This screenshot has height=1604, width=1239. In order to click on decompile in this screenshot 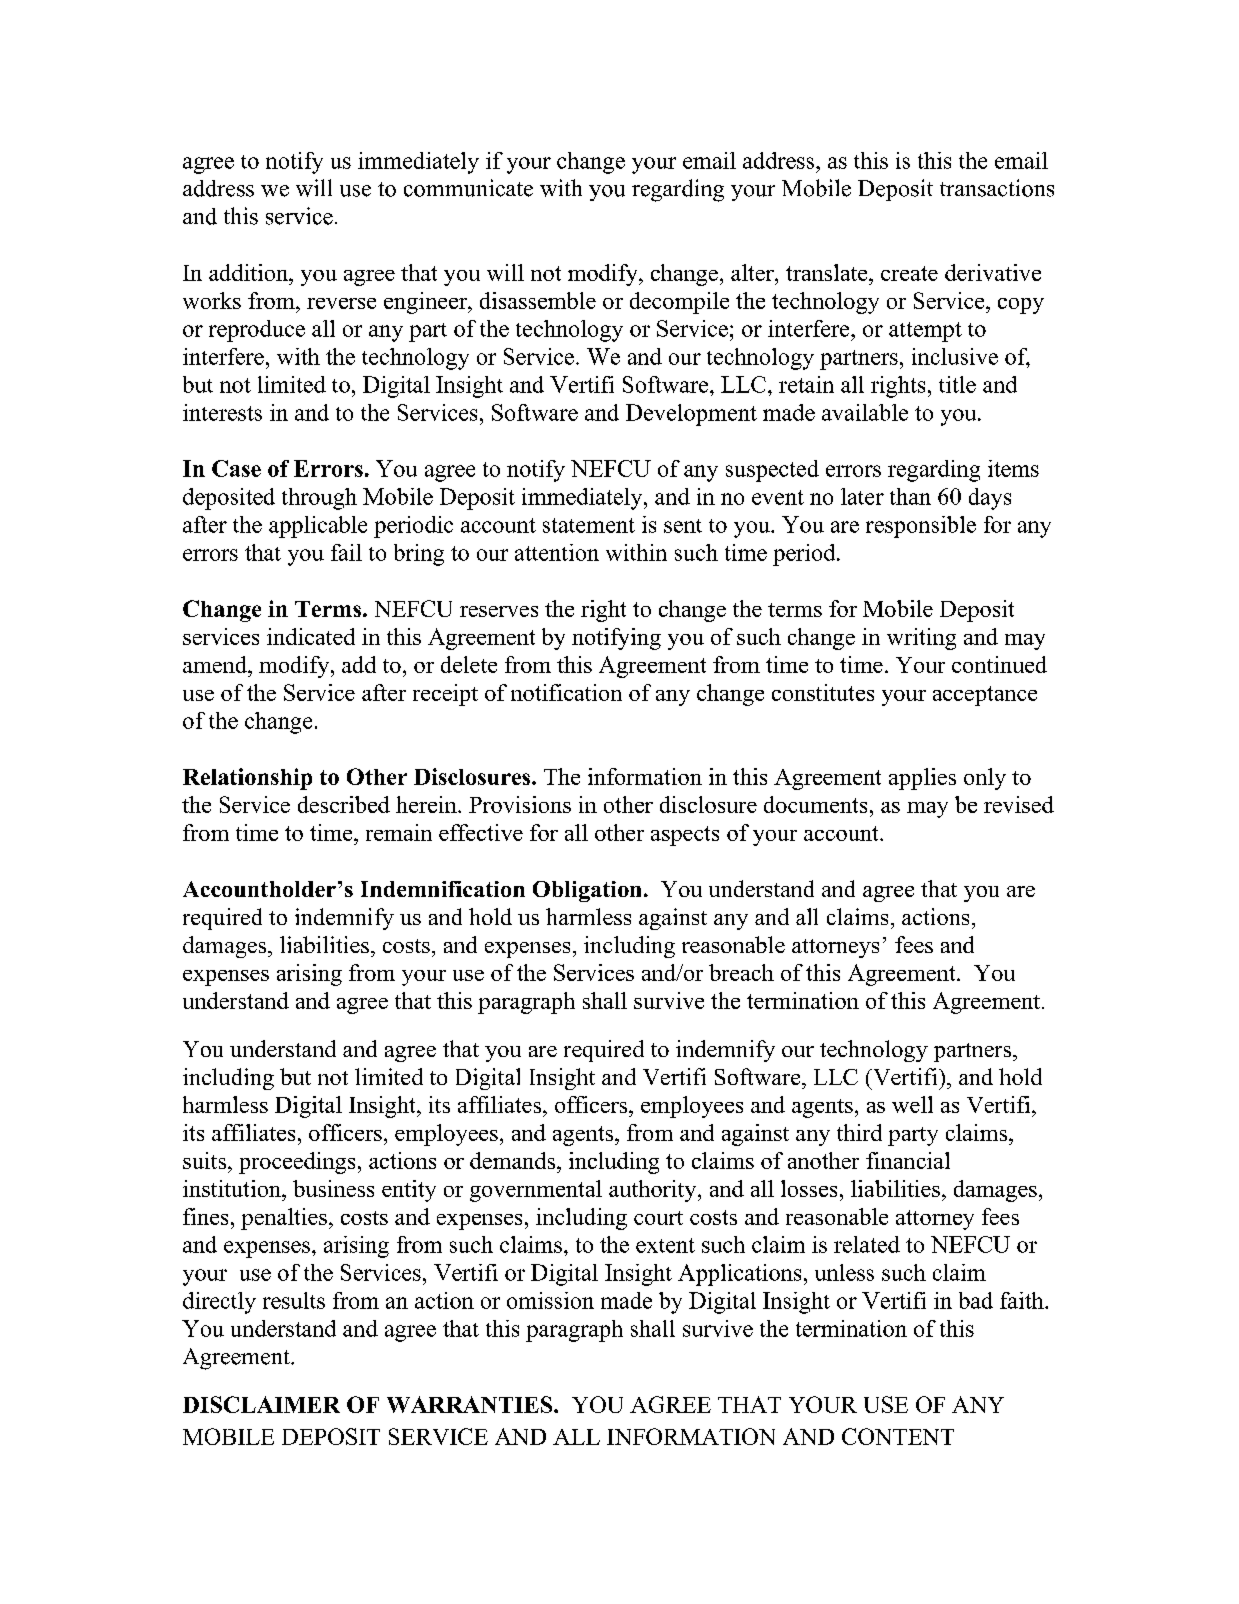, I will do `click(679, 303)`.
